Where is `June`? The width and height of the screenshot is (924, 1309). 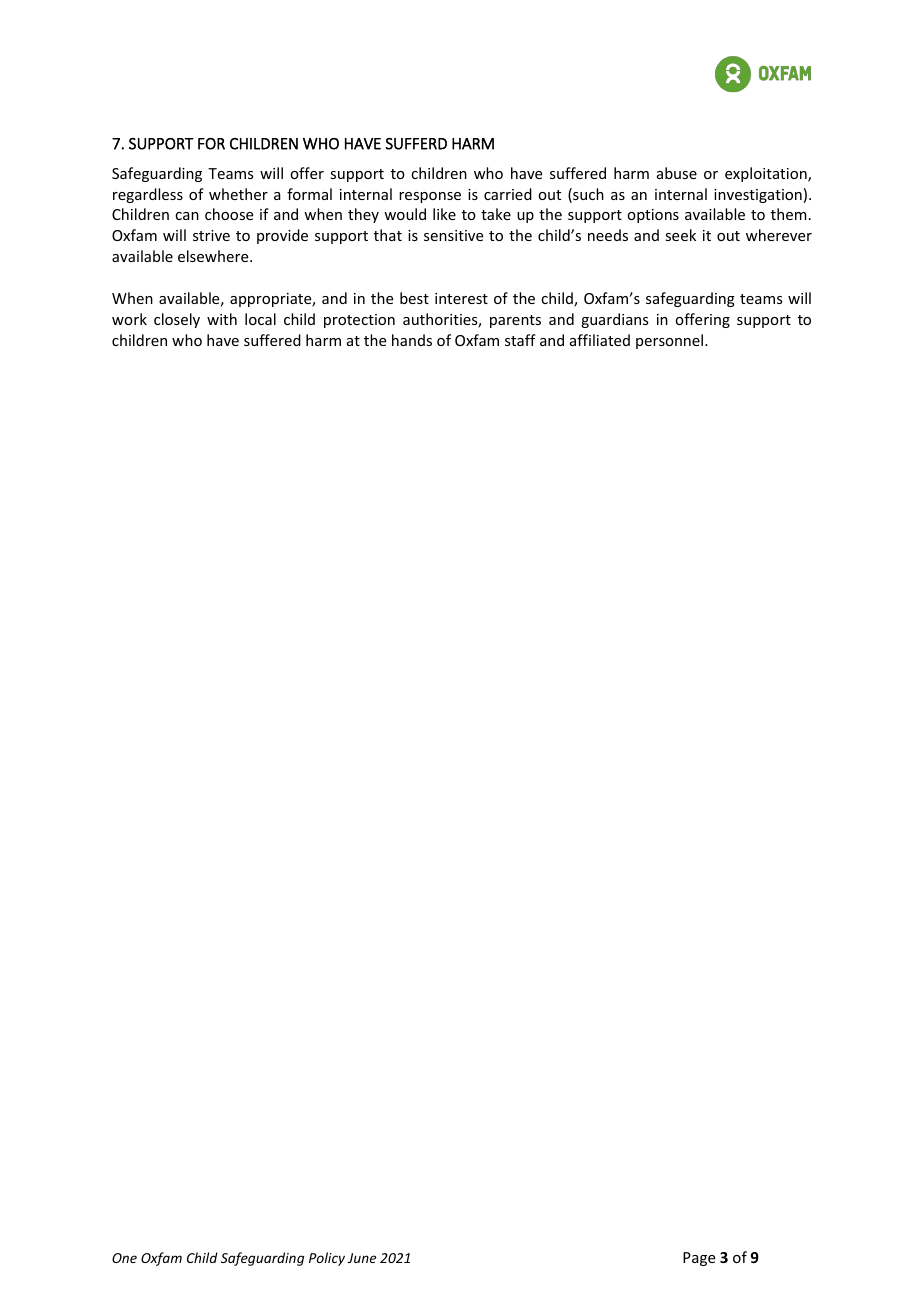 June is located at coordinates (361, 1258).
